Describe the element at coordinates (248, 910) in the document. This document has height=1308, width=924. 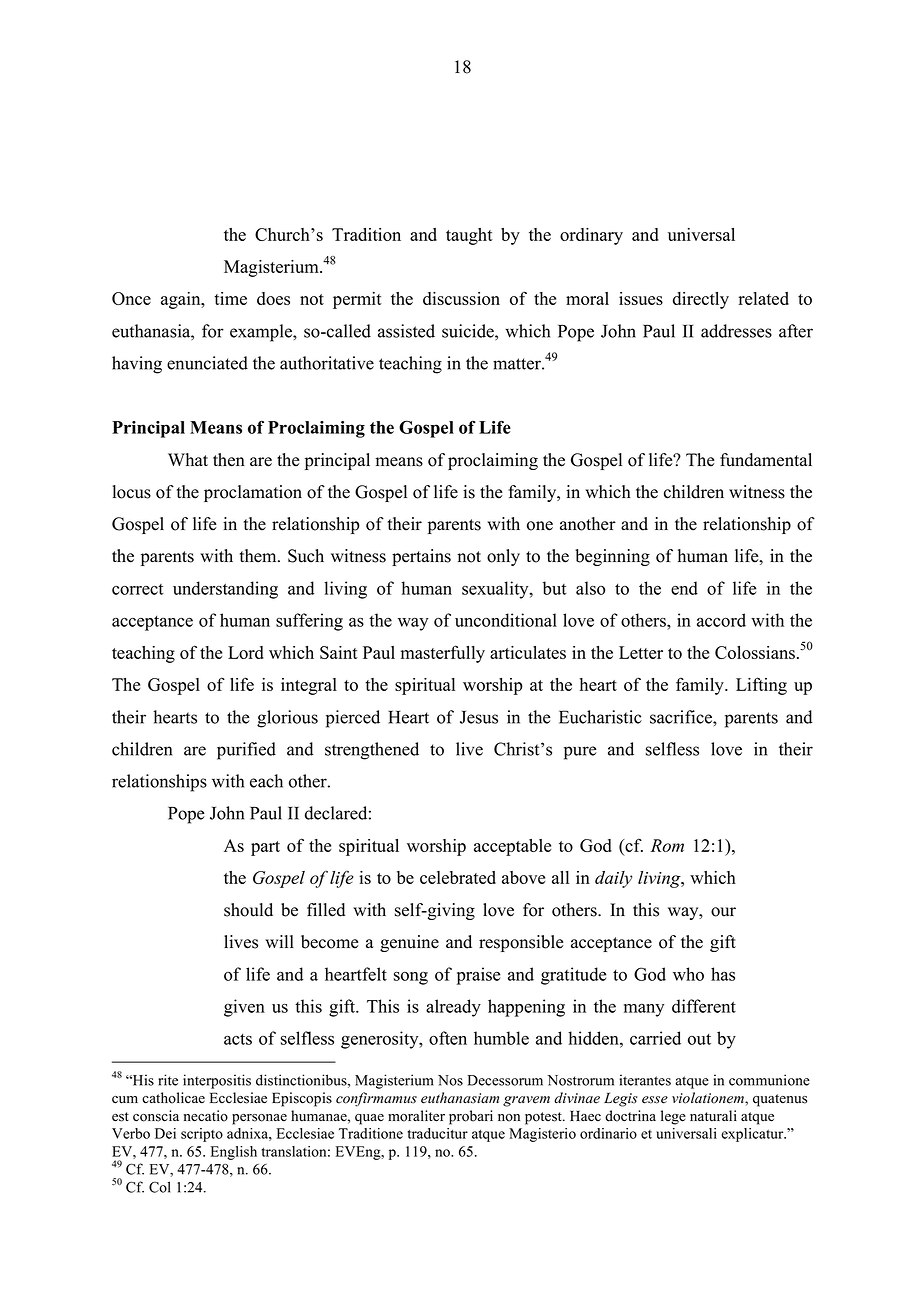
I see `should` at that location.
